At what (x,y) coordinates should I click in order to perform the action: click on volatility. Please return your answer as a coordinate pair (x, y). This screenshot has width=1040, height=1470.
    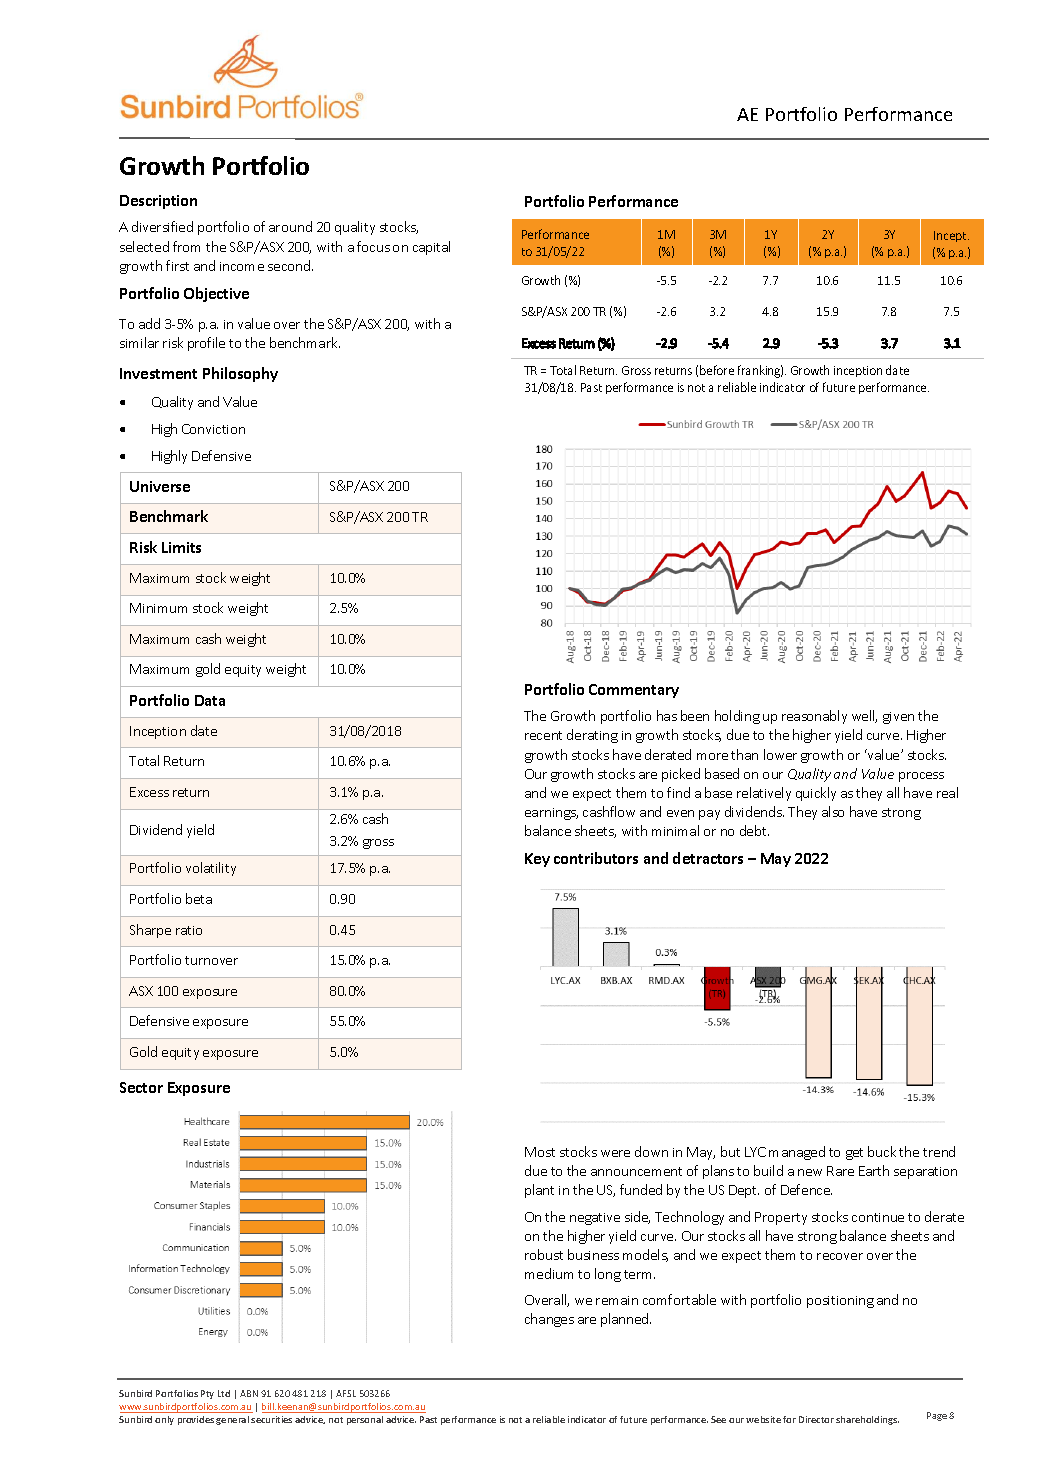
    Looking at the image, I should click on (211, 869).
